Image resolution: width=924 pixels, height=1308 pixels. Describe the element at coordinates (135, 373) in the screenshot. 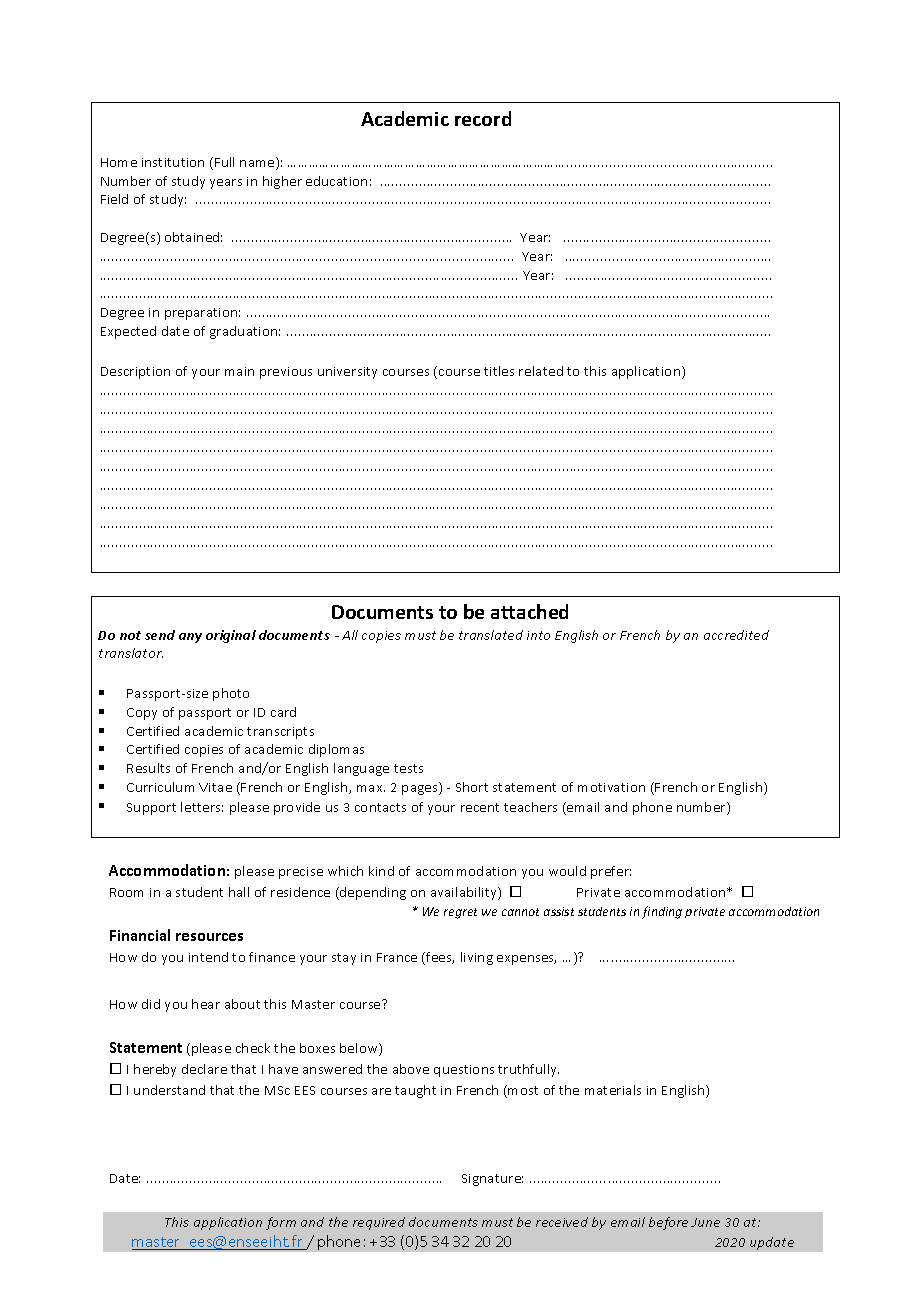

I see `Description` at that location.
